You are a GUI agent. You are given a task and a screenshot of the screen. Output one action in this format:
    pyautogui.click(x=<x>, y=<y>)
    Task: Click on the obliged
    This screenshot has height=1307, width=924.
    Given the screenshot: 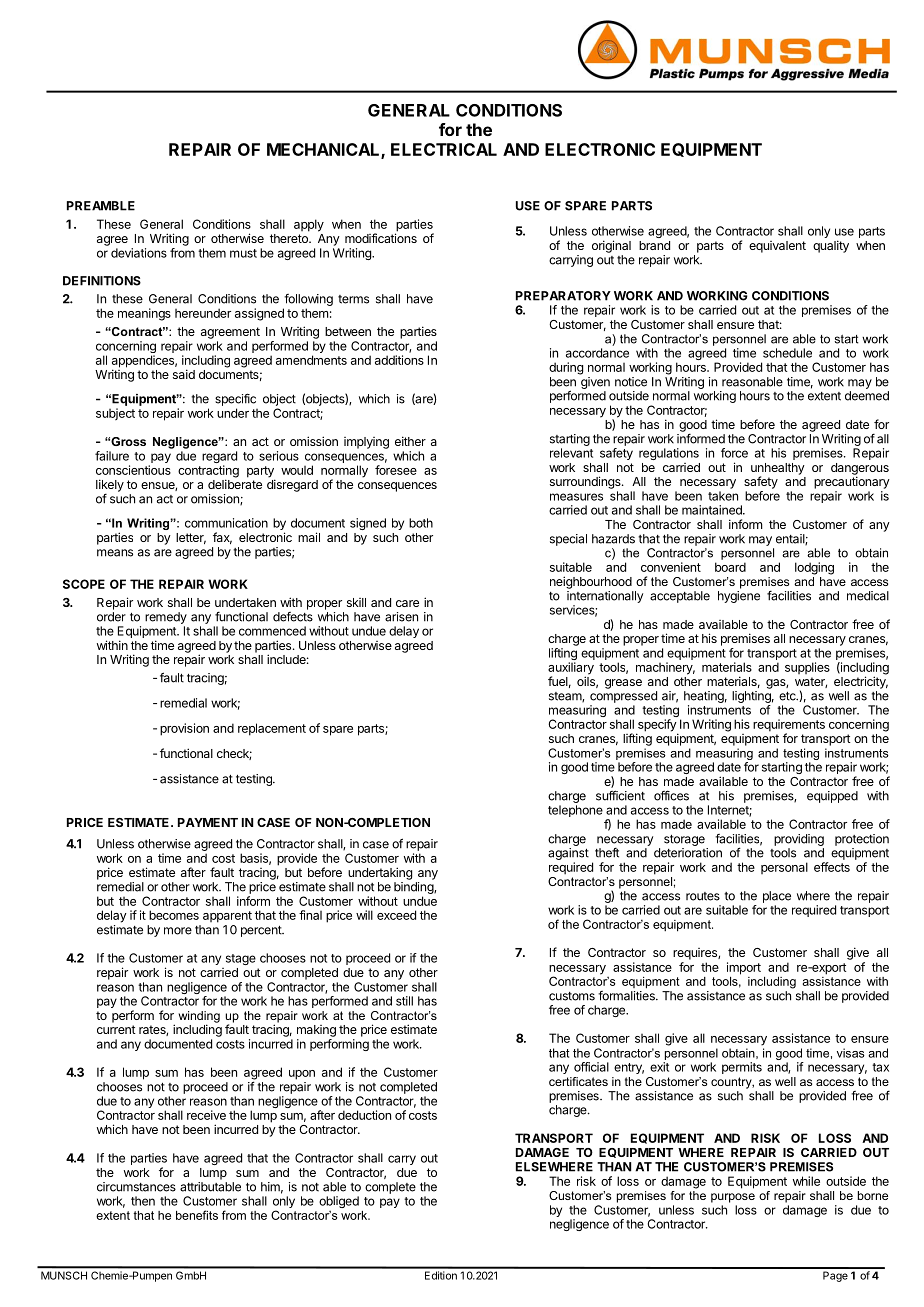 What is the action you would take?
    pyautogui.click(x=339, y=1203)
